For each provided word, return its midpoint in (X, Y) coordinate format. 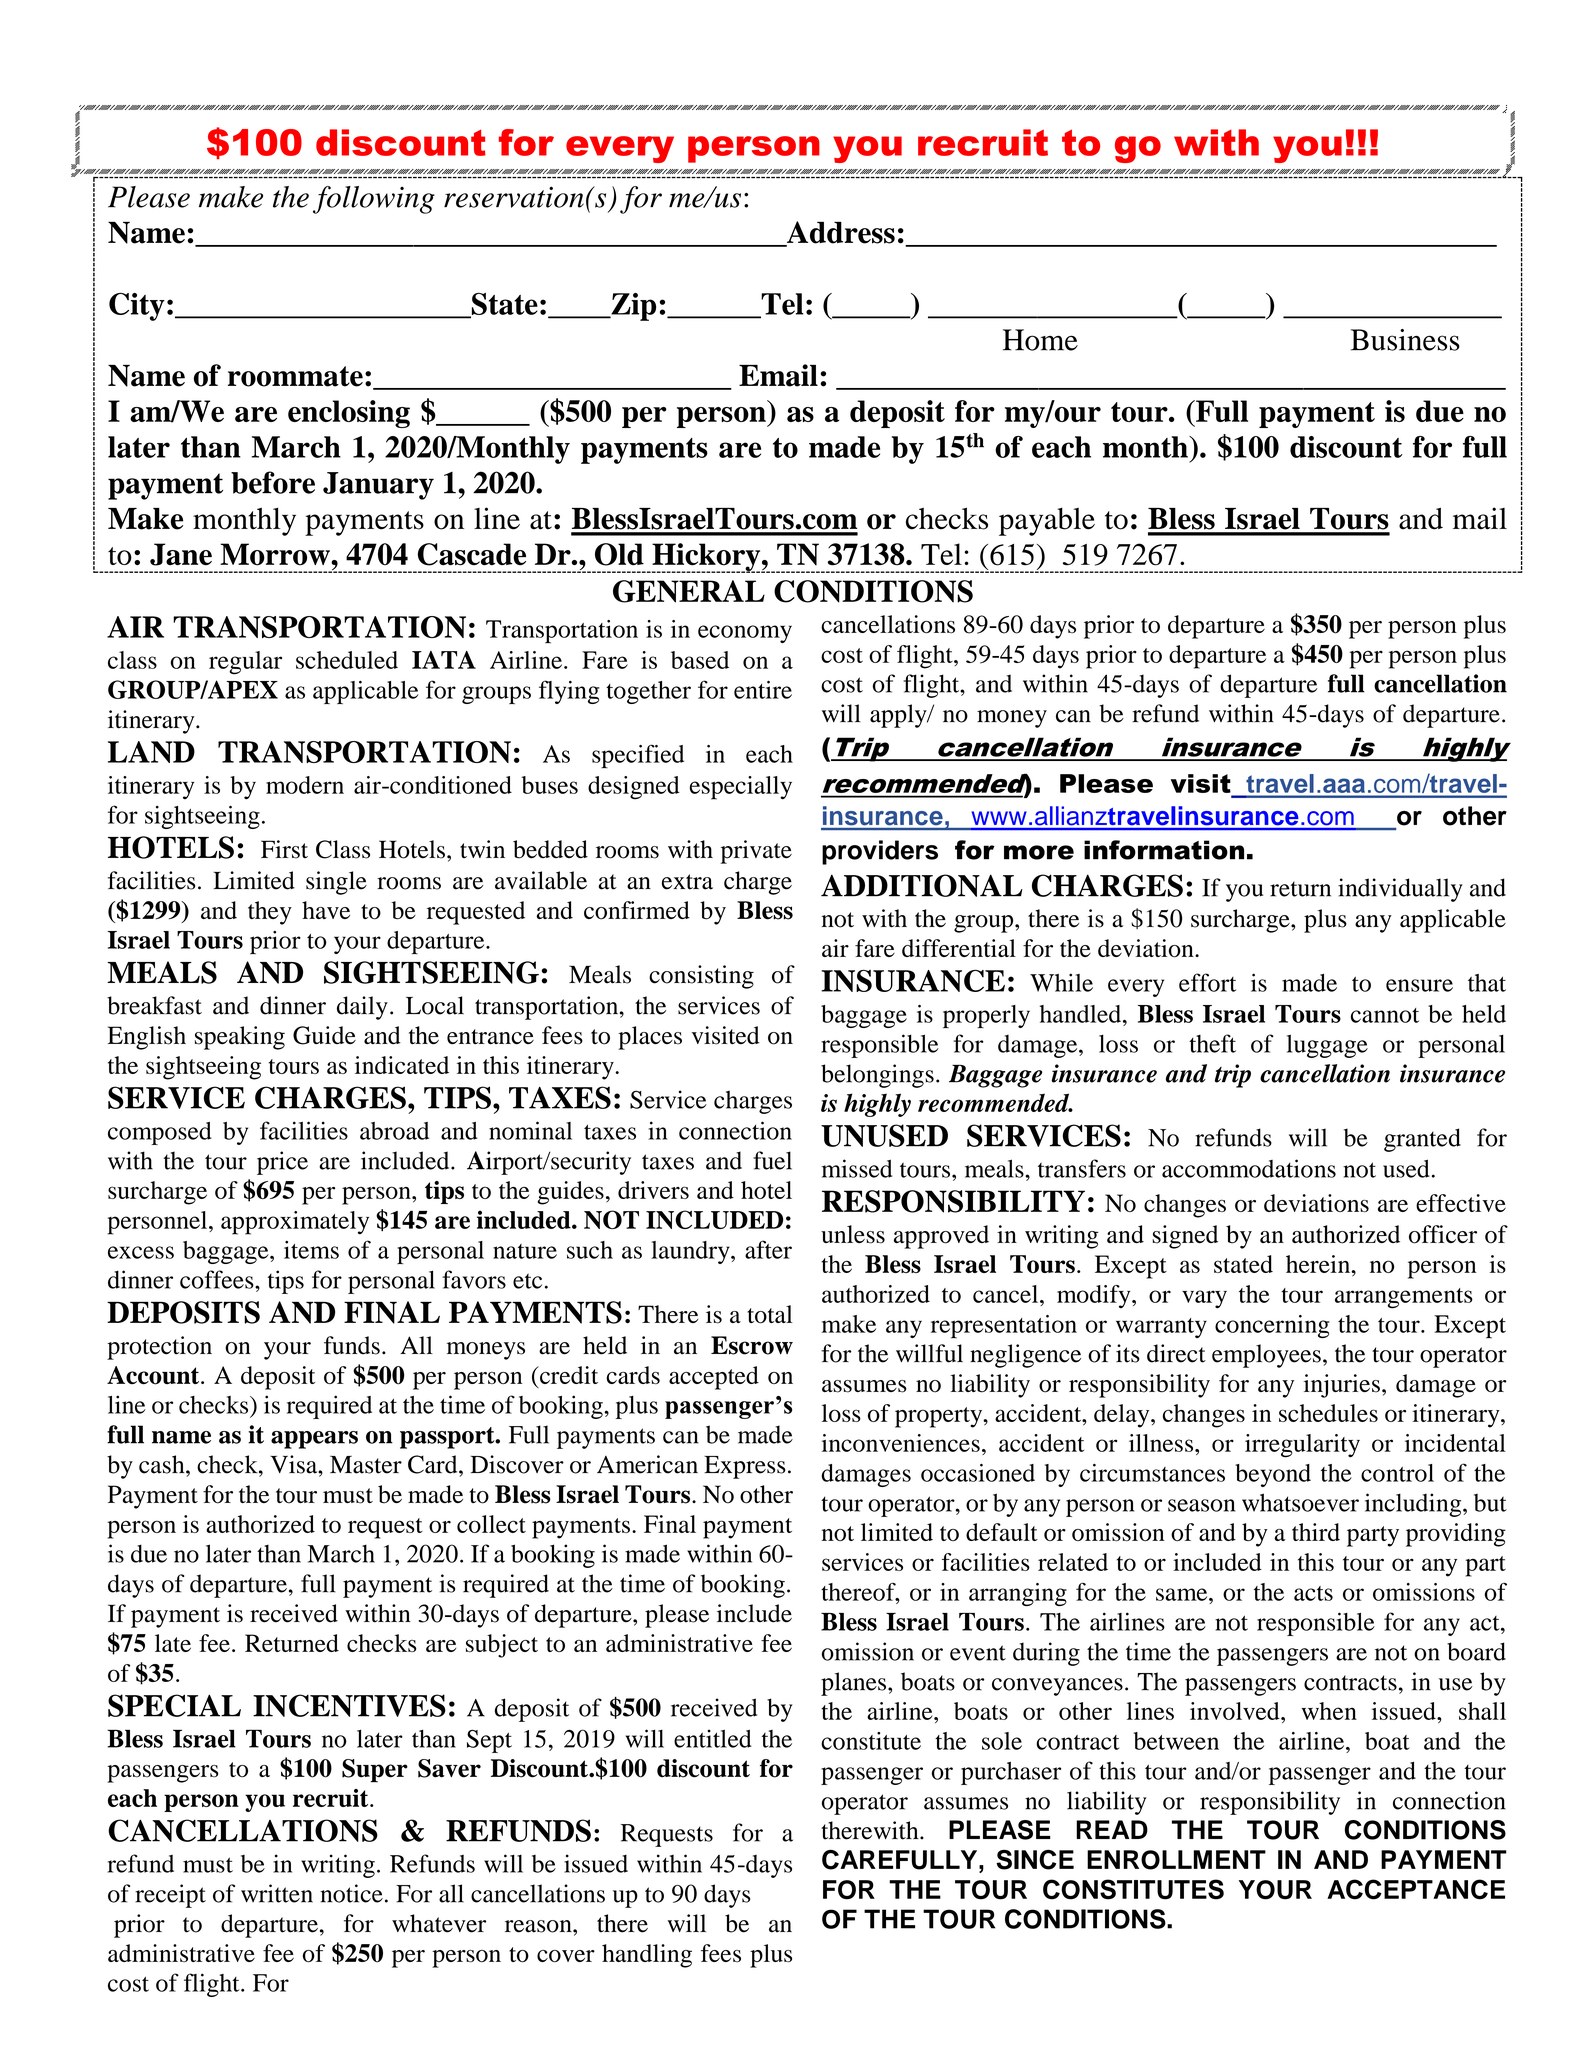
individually (1400, 890)
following (374, 200)
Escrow (752, 1345)
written (277, 1893)
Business (1405, 340)
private (756, 852)
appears (314, 1440)
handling (647, 1956)
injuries (1342, 1386)
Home (1040, 340)
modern (305, 785)
